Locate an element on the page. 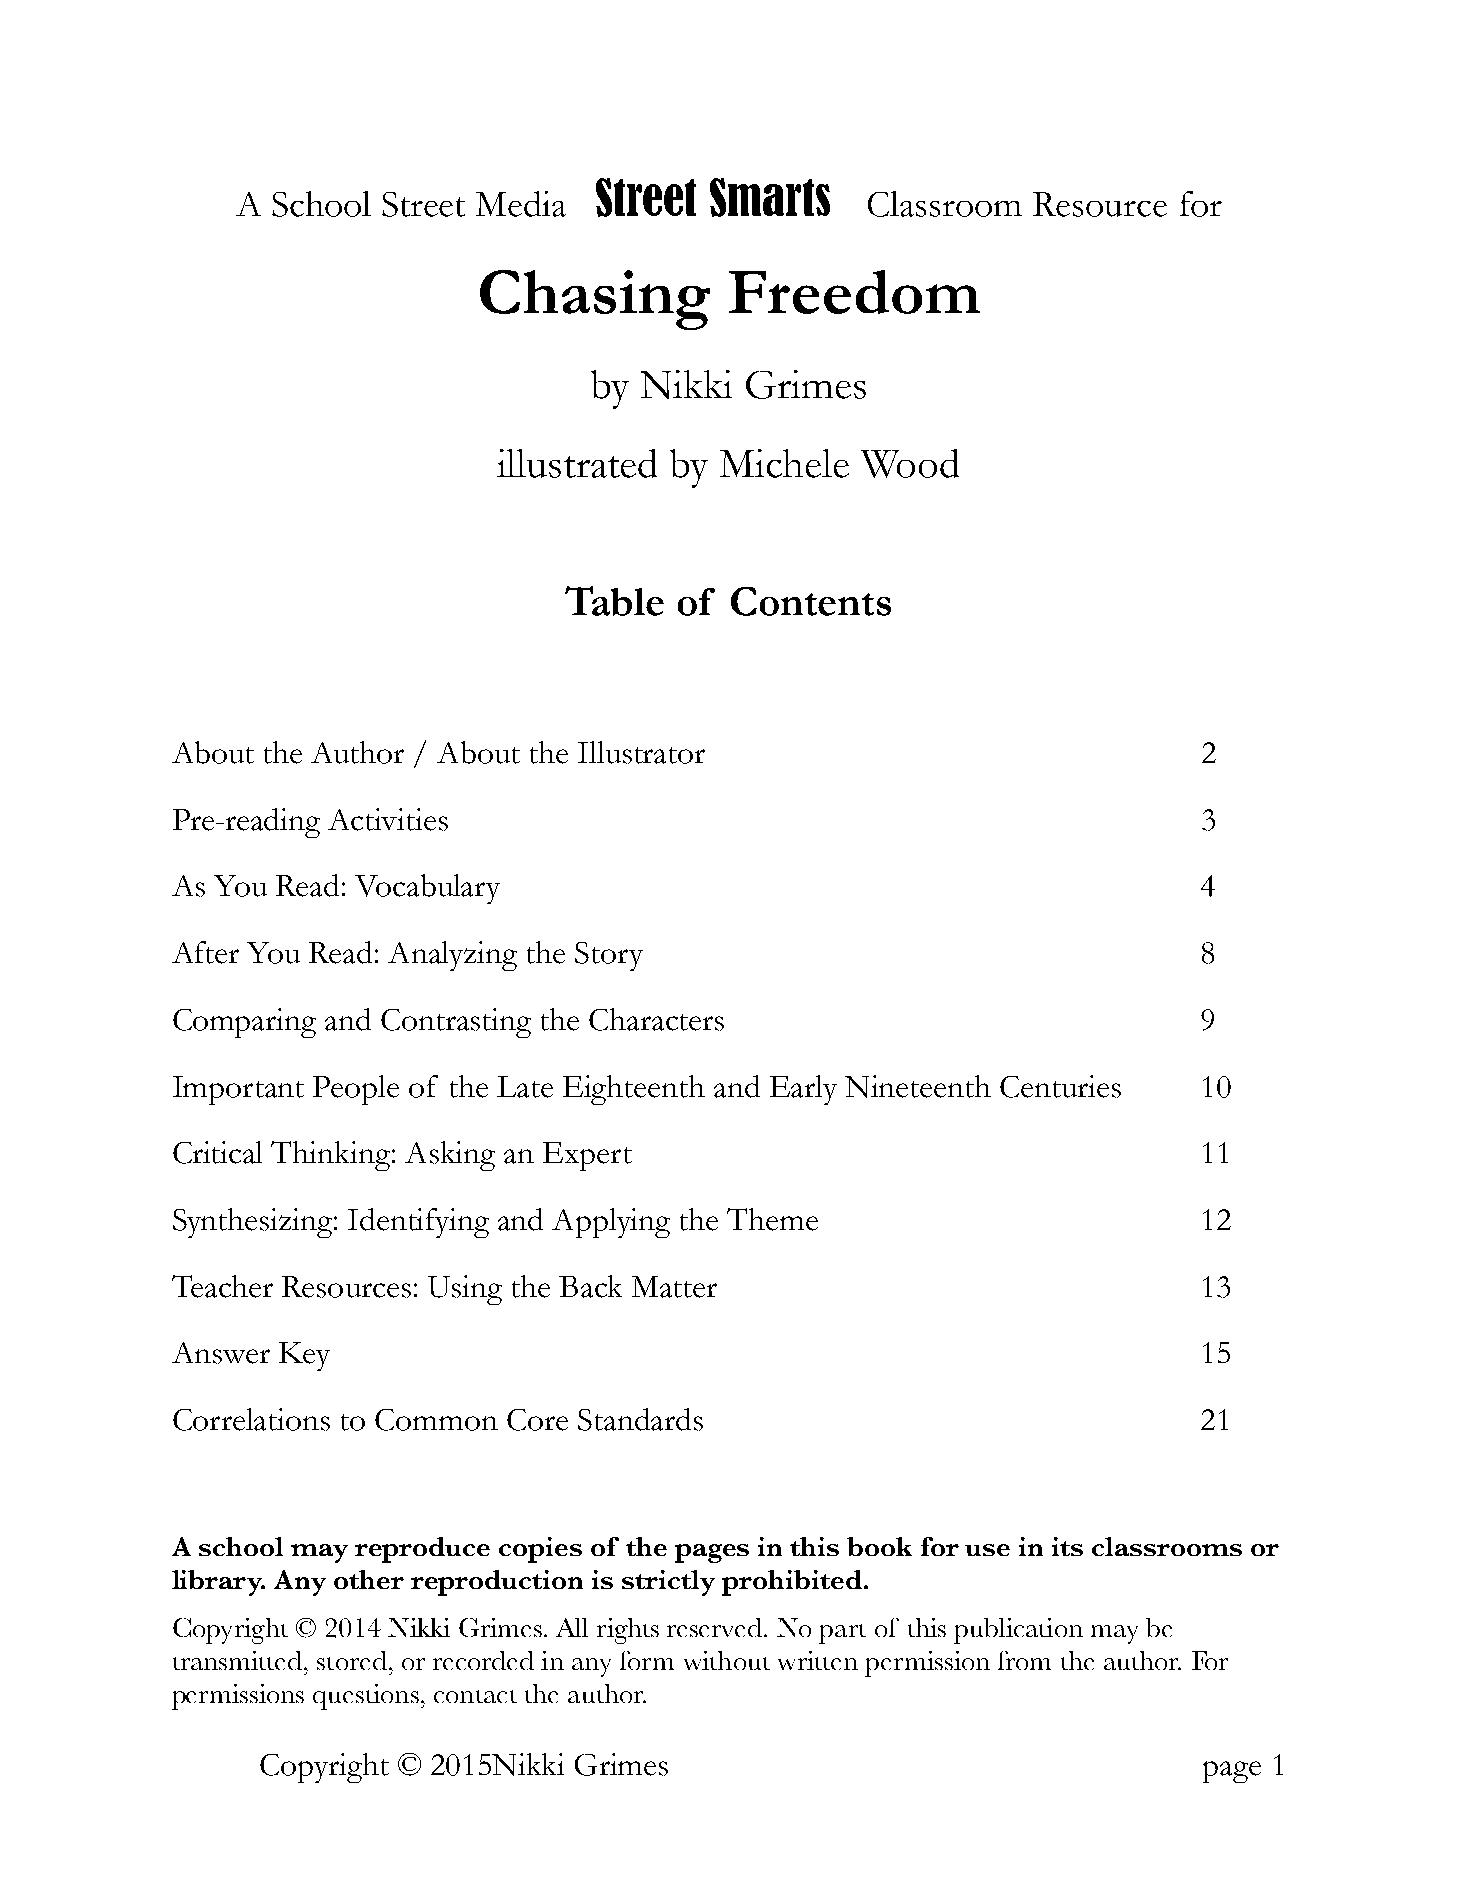 The image size is (1458, 1887). Freedom is located at coordinates (854, 292).
